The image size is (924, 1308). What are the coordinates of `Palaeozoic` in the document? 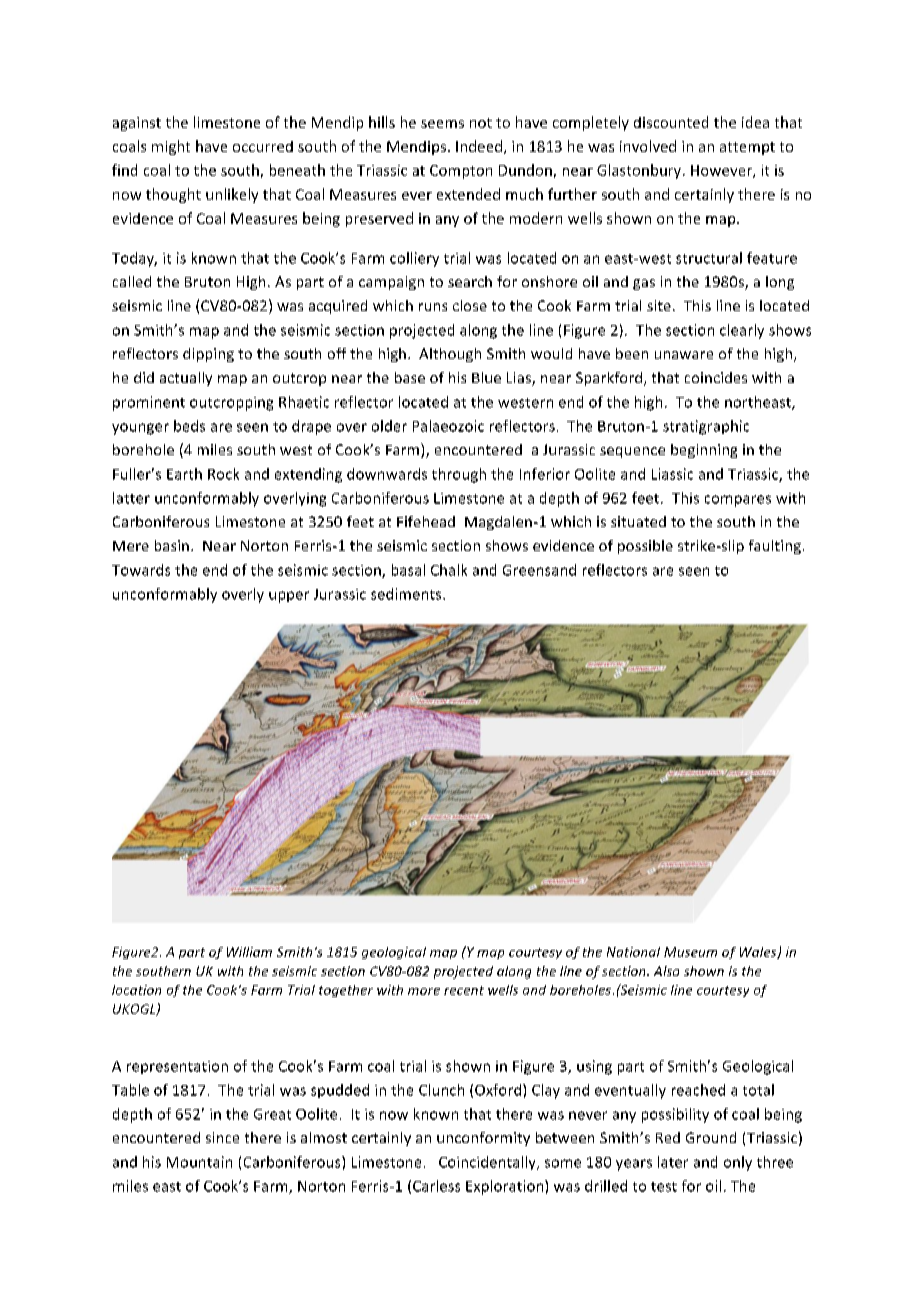 It's located at (448, 426).
